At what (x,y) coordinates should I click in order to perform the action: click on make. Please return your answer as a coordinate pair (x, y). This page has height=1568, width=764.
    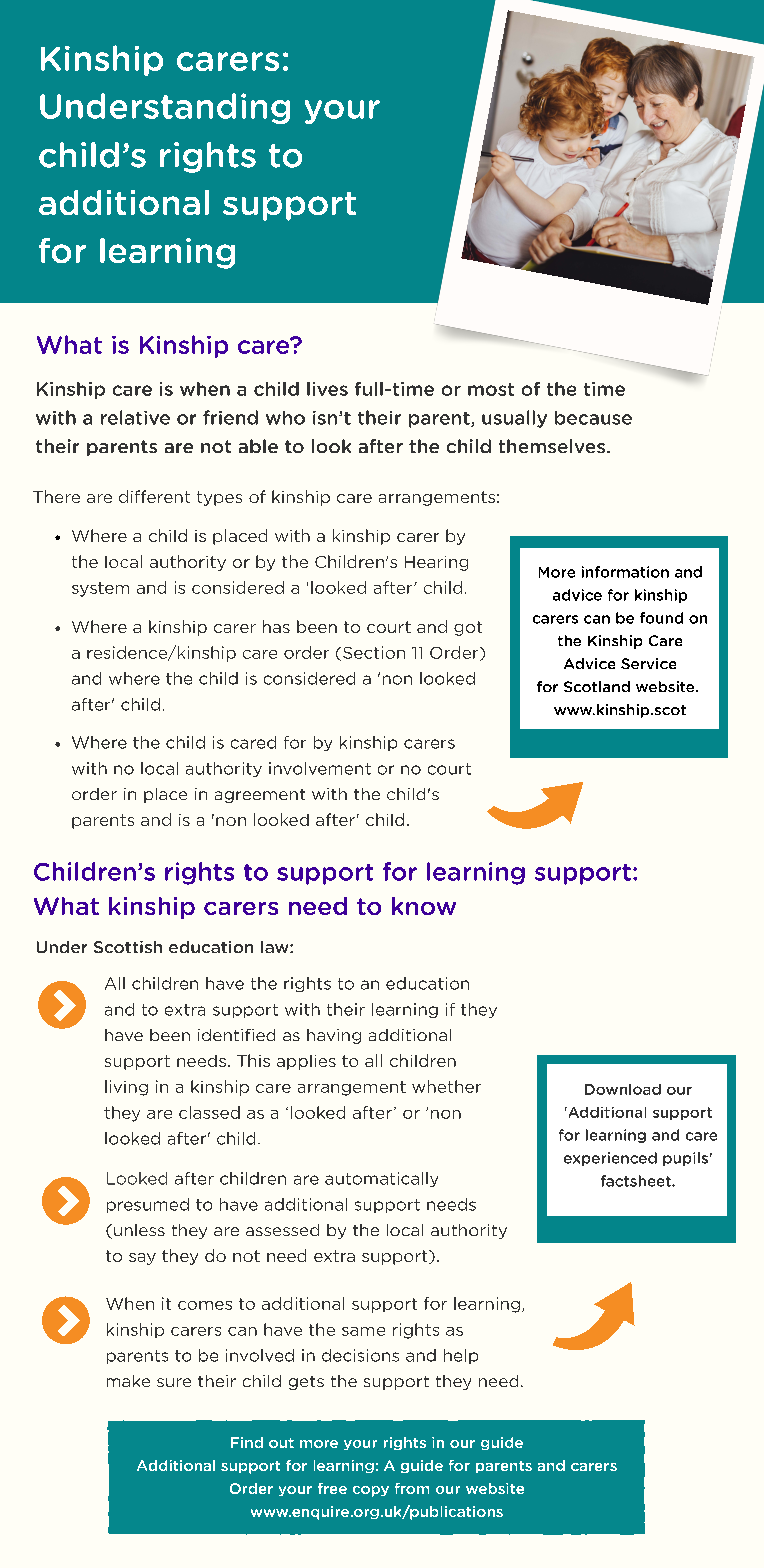
    Looking at the image, I should click on (128, 1381).
